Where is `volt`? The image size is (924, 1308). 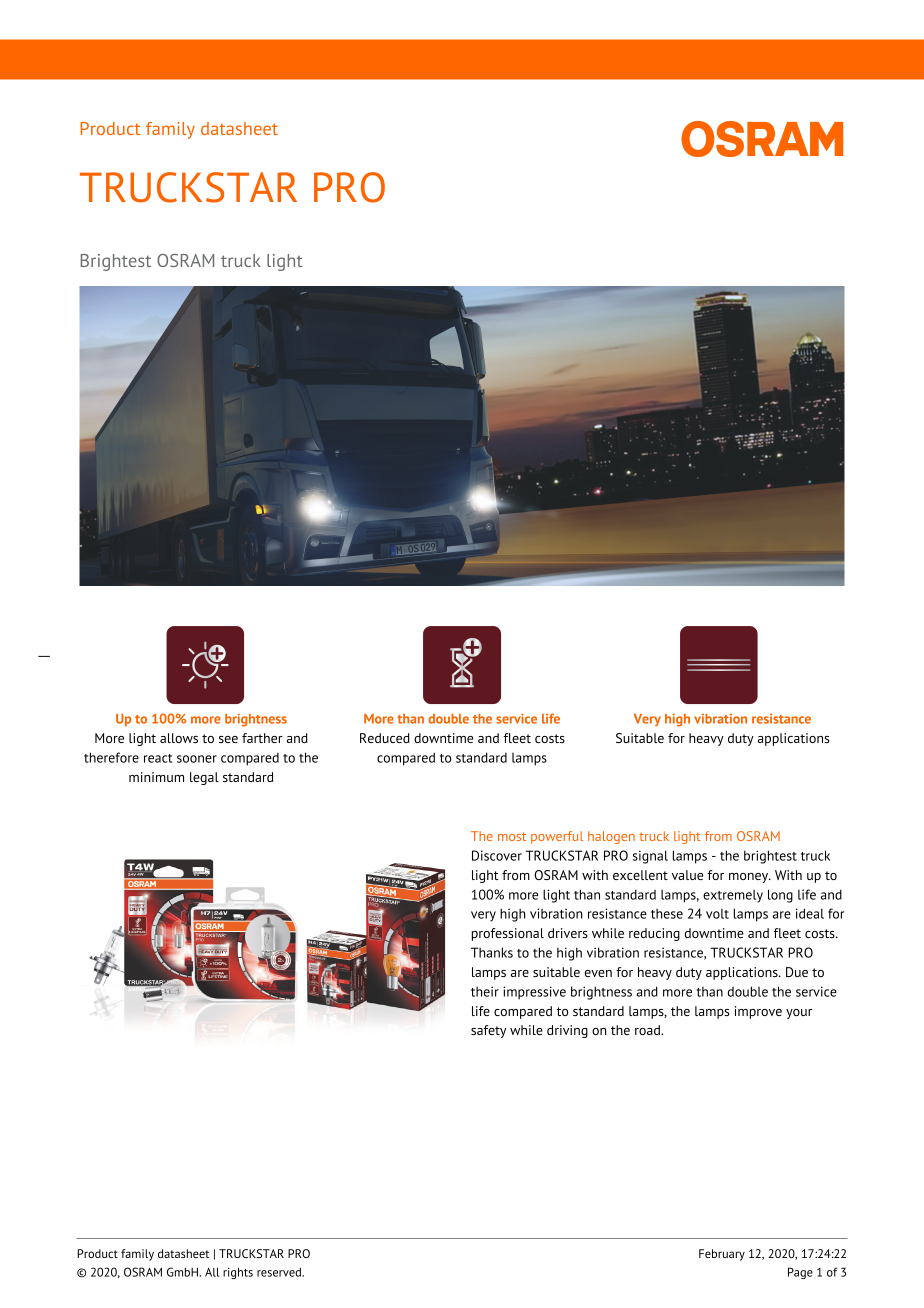
volt is located at coordinates (717, 914).
